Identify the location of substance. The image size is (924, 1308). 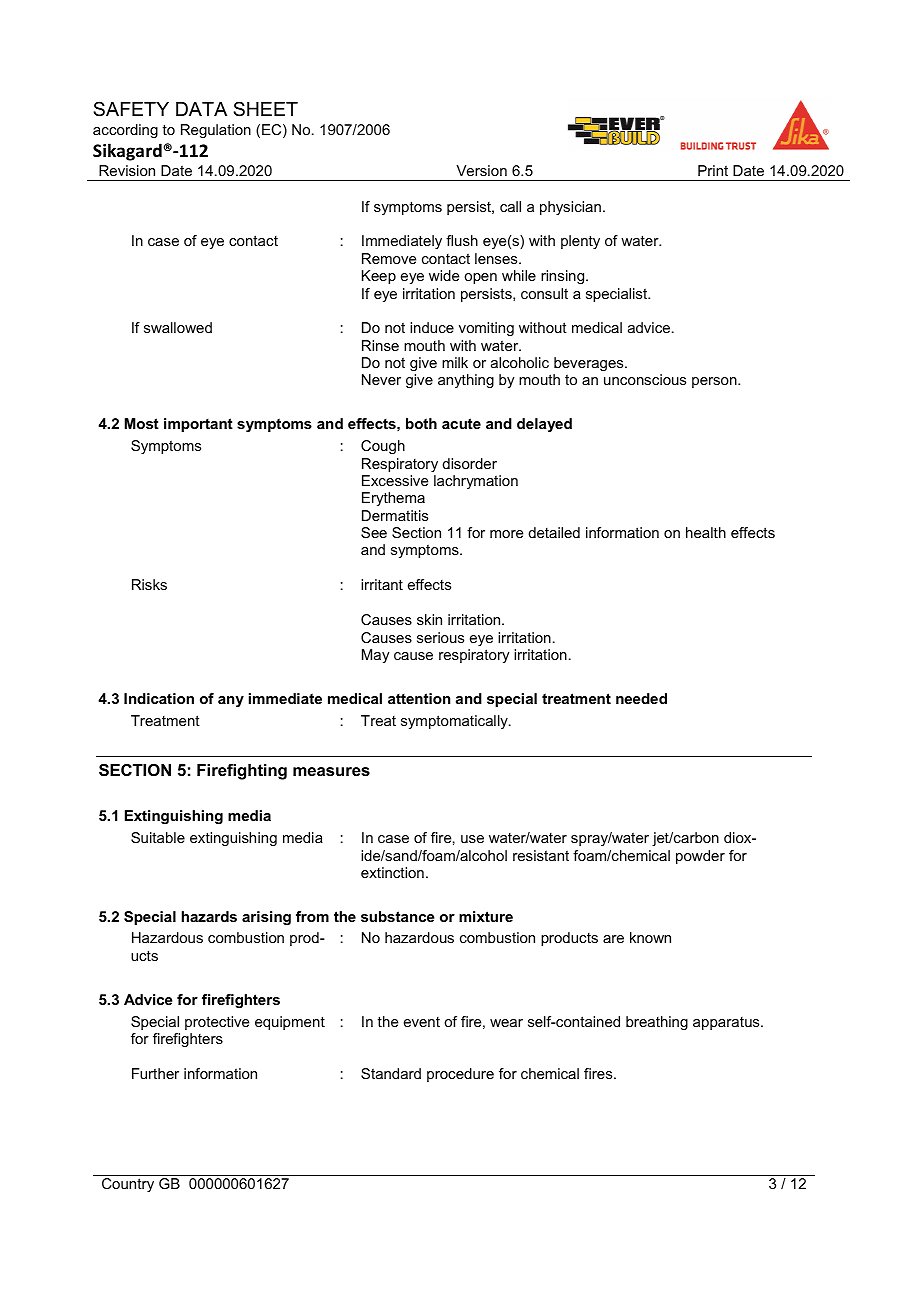
(398, 916).
